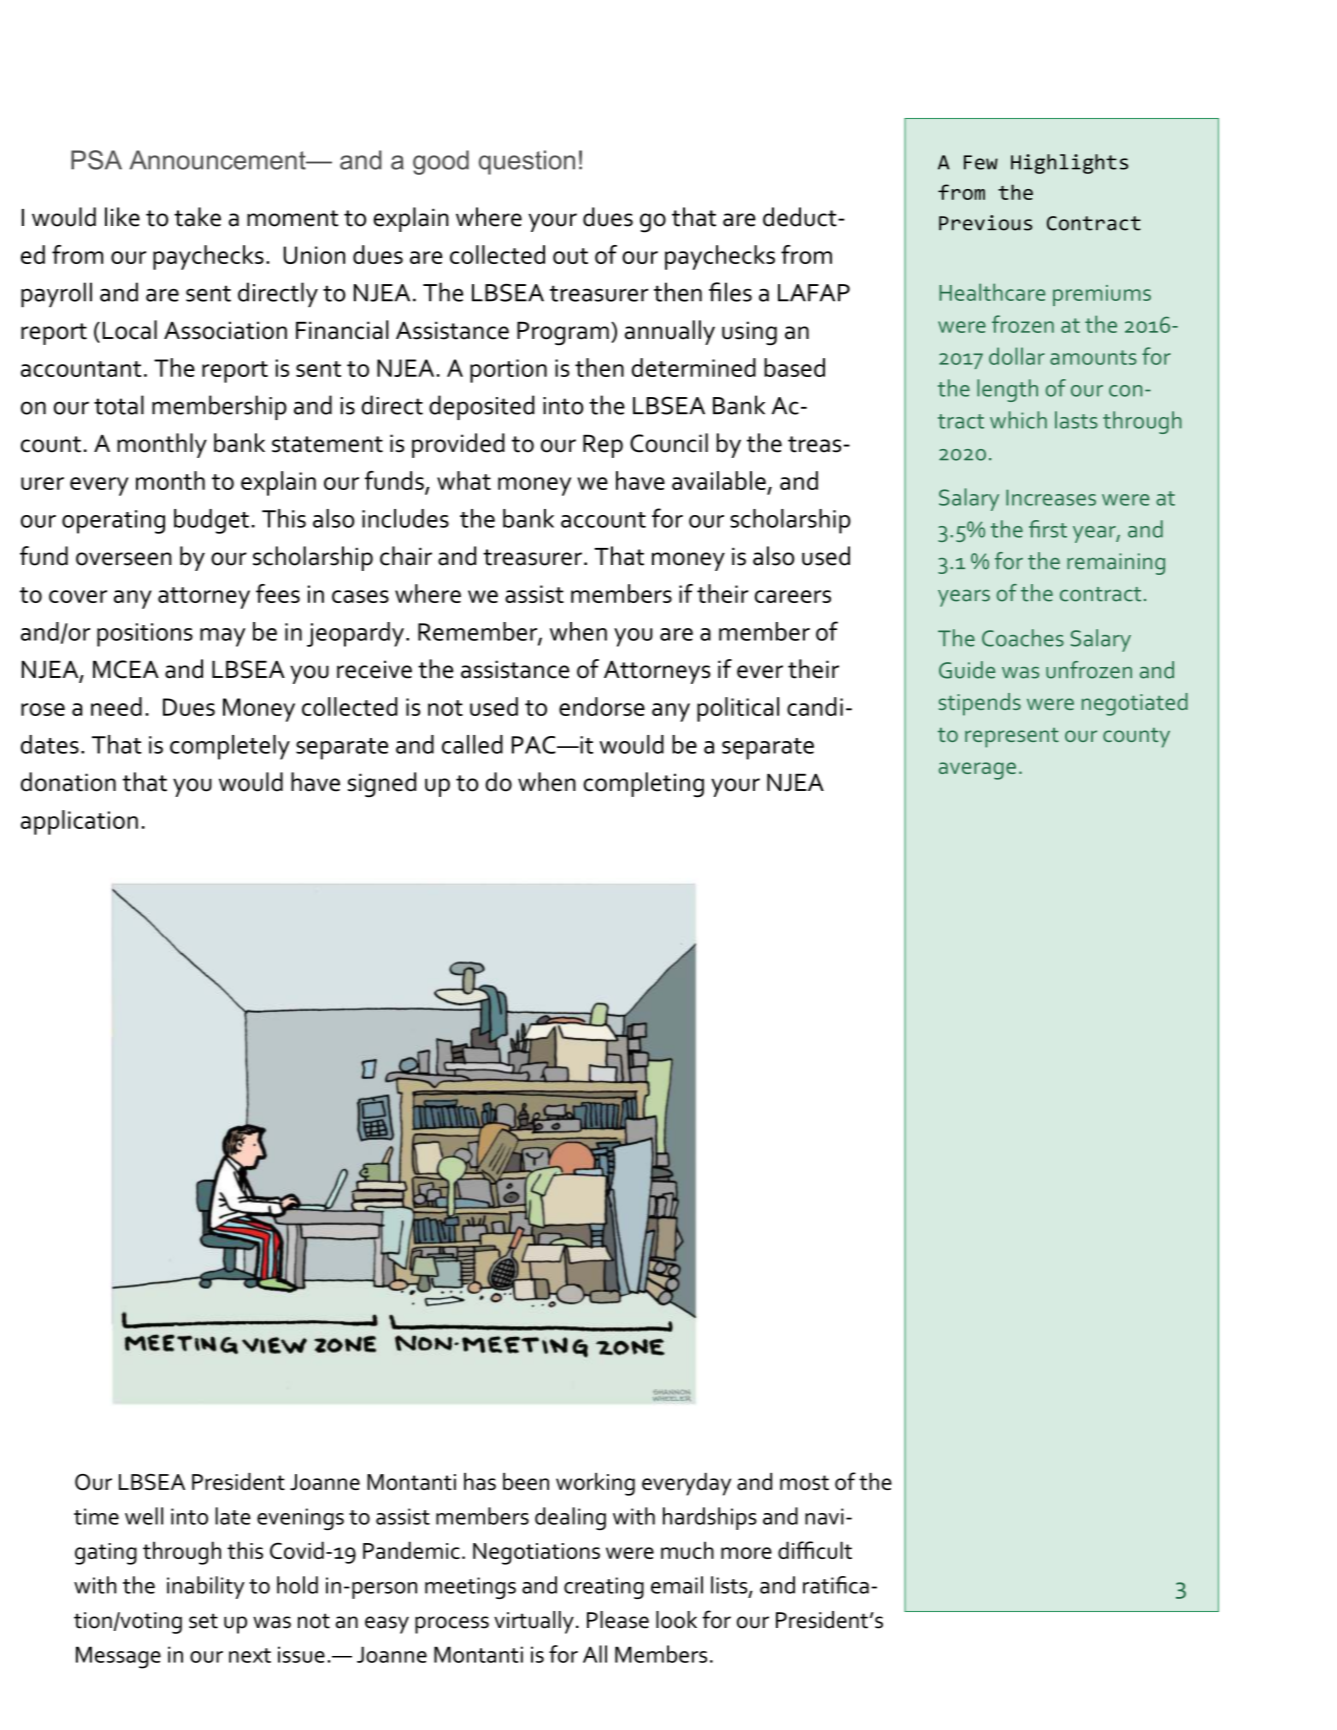 This document has height=1730, width=1337. Describe the element at coordinates (206, 1587) in the document. I see `inability` at that location.
